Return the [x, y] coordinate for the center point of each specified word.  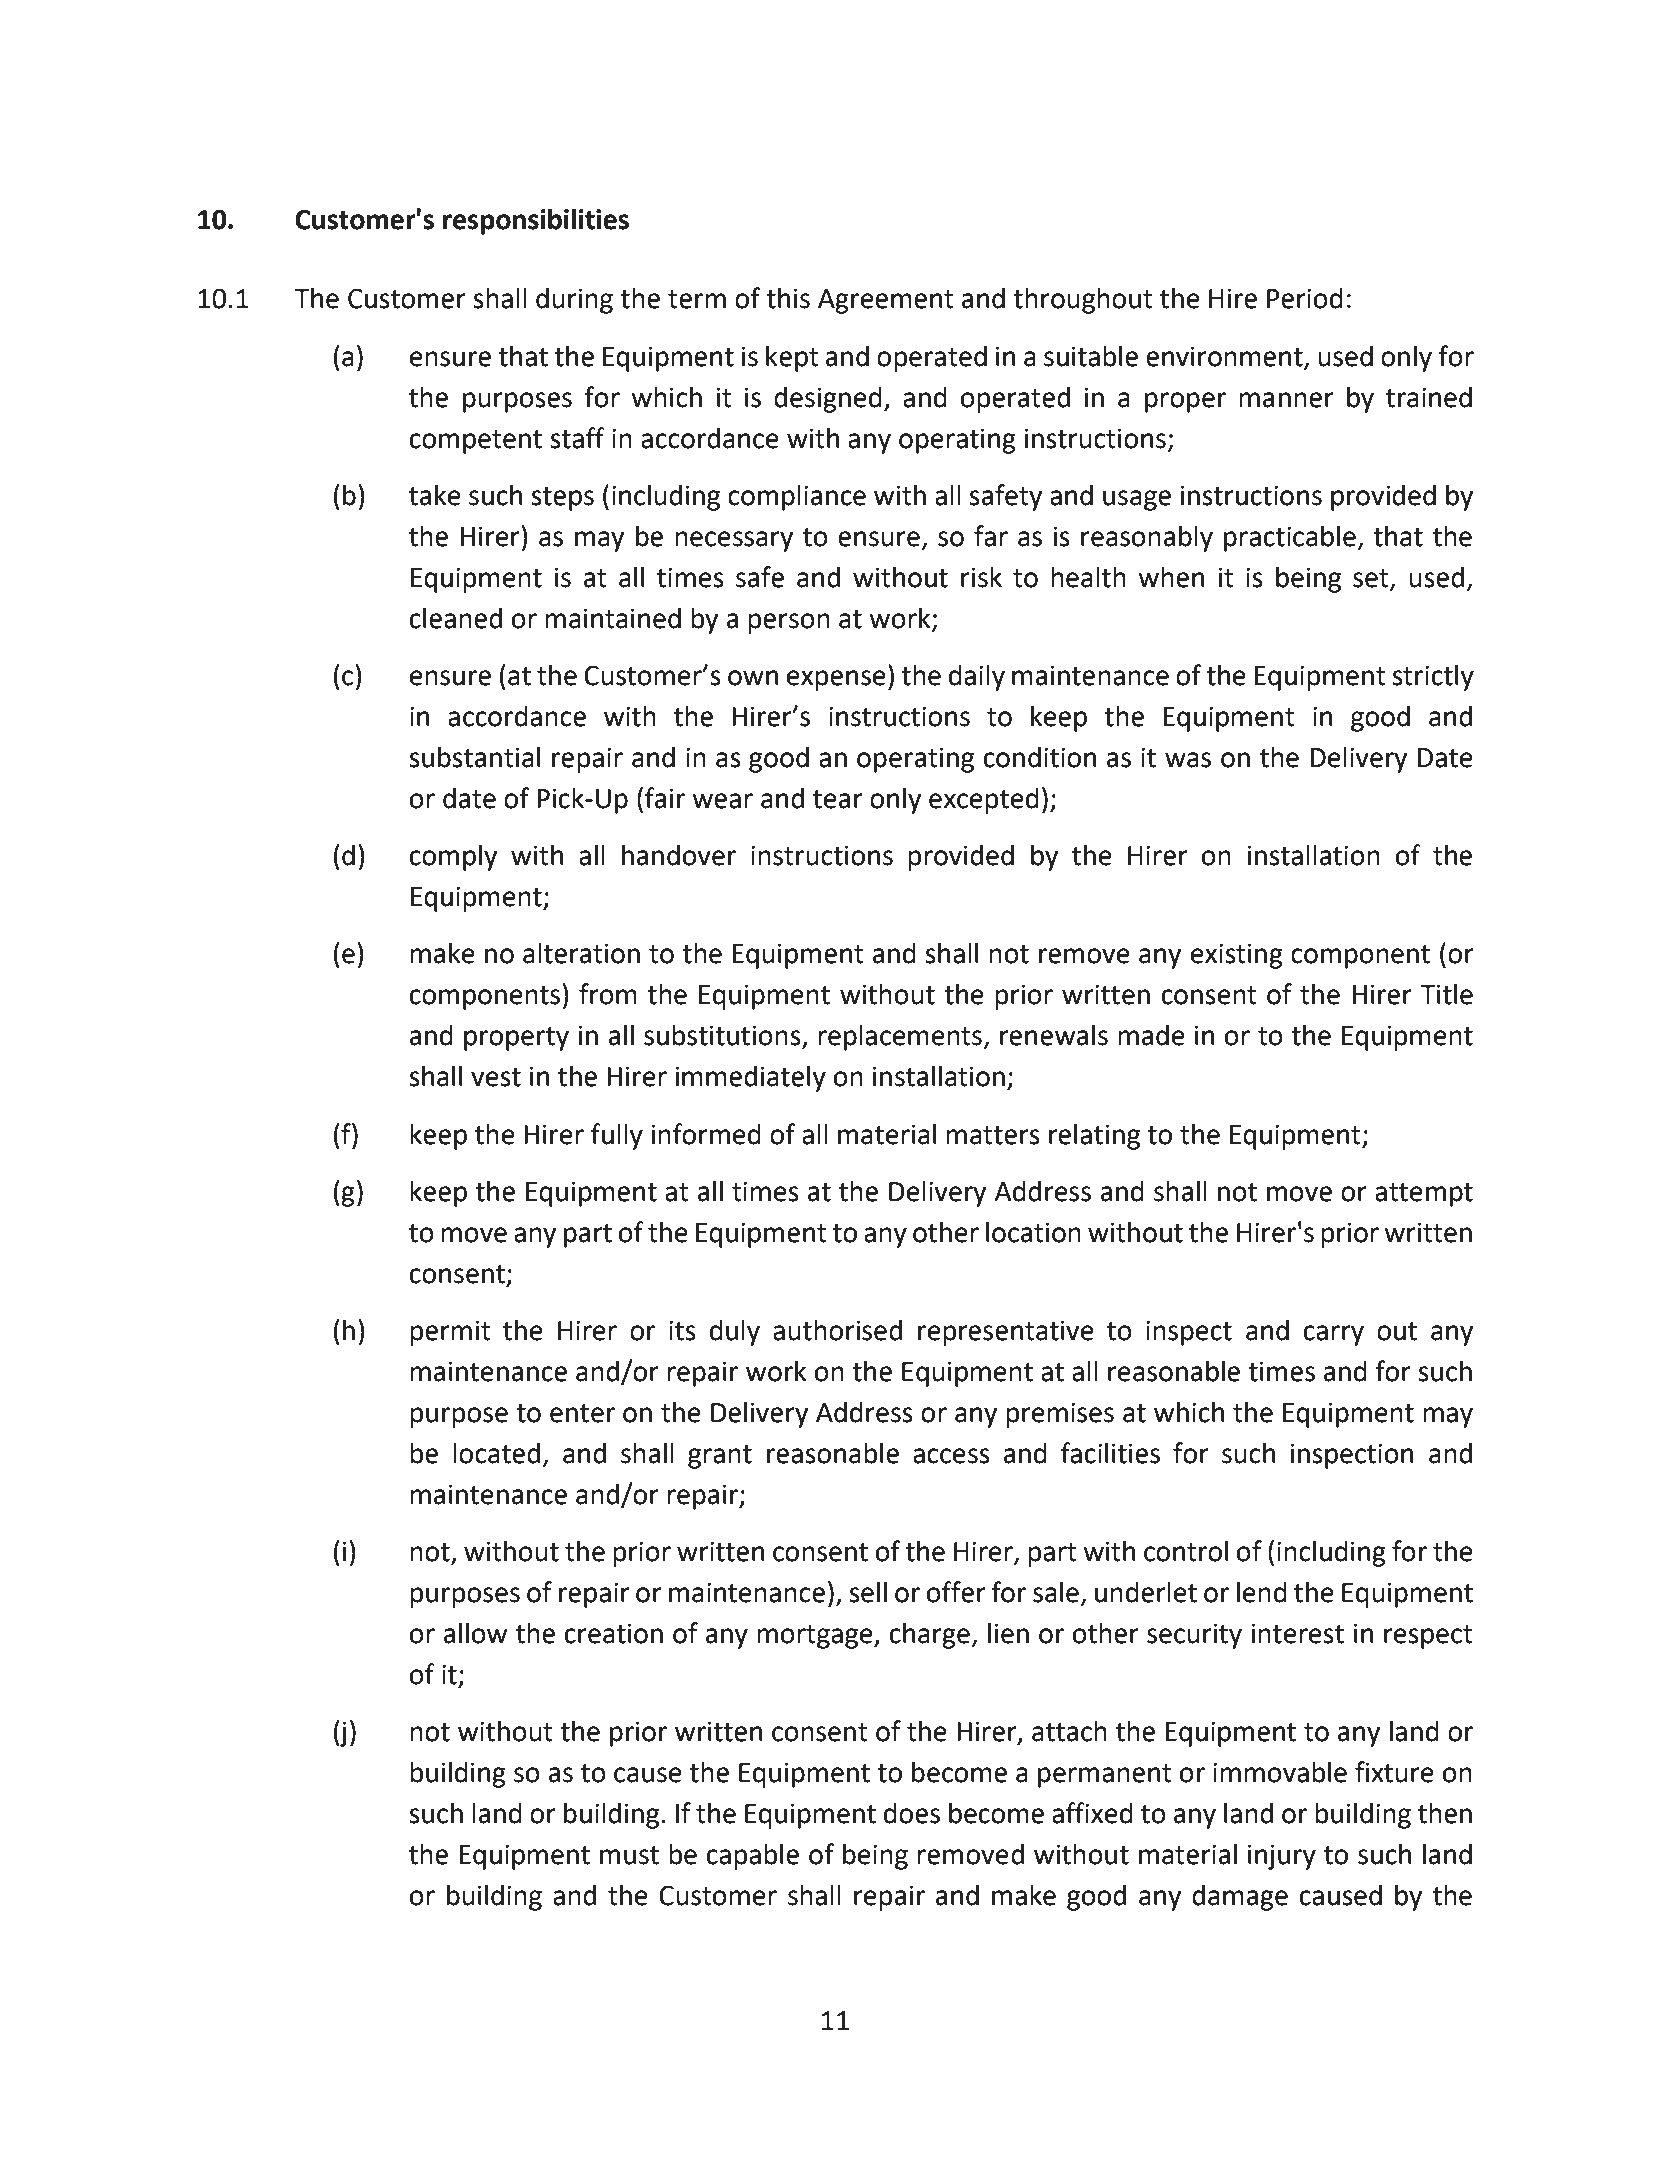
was [1188, 760]
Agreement [886, 301]
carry [1334, 1335]
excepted [984, 800]
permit [450, 1333]
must [629, 1855]
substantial [474, 757]
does [912, 1813]
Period [1305, 298]
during [574, 300]
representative [1006, 1333]
